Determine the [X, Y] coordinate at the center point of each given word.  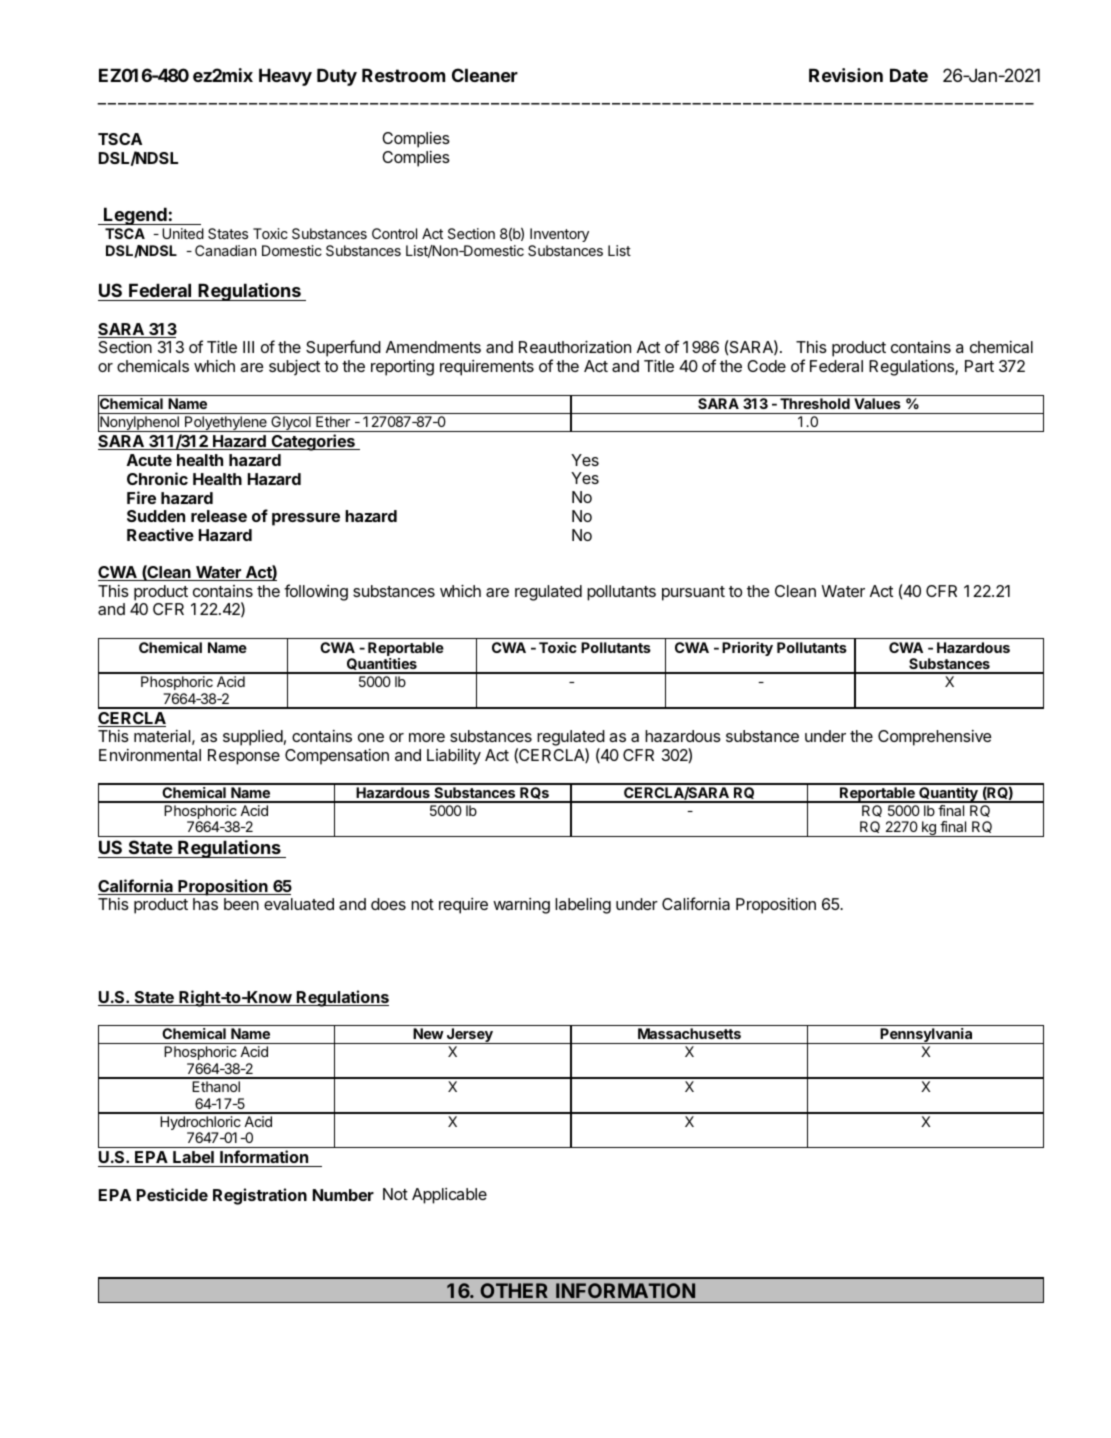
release [219, 516]
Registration [260, 1196]
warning [521, 906]
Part [979, 366]
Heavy [285, 77]
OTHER [514, 1290]
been [241, 904]
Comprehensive [935, 738]
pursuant [693, 593]
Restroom [403, 75]
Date [909, 75]
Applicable [449, 1196]
